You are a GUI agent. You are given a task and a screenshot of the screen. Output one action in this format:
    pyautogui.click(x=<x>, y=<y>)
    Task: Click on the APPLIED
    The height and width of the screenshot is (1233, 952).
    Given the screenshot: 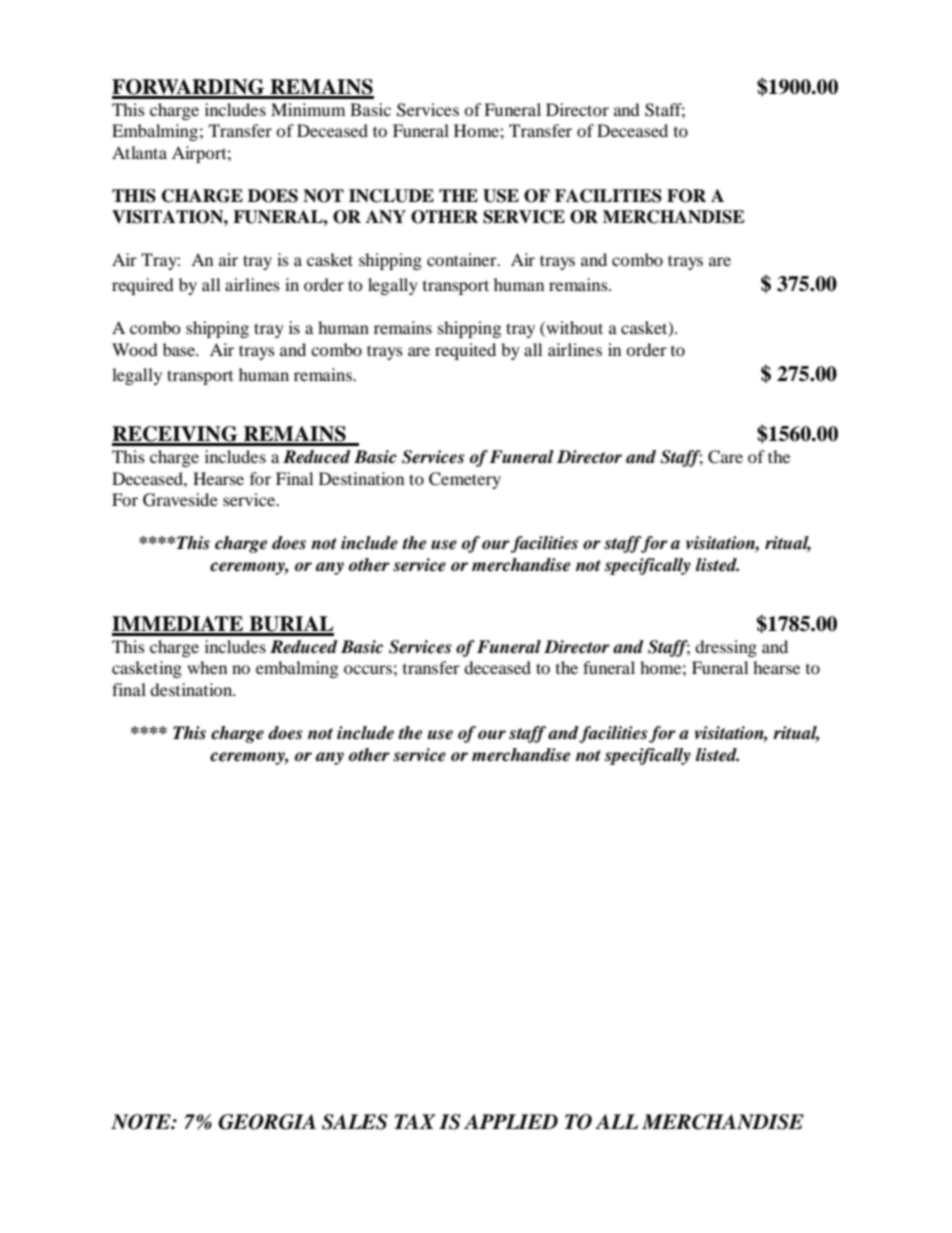 What is the action you would take?
    pyautogui.click(x=511, y=1121)
